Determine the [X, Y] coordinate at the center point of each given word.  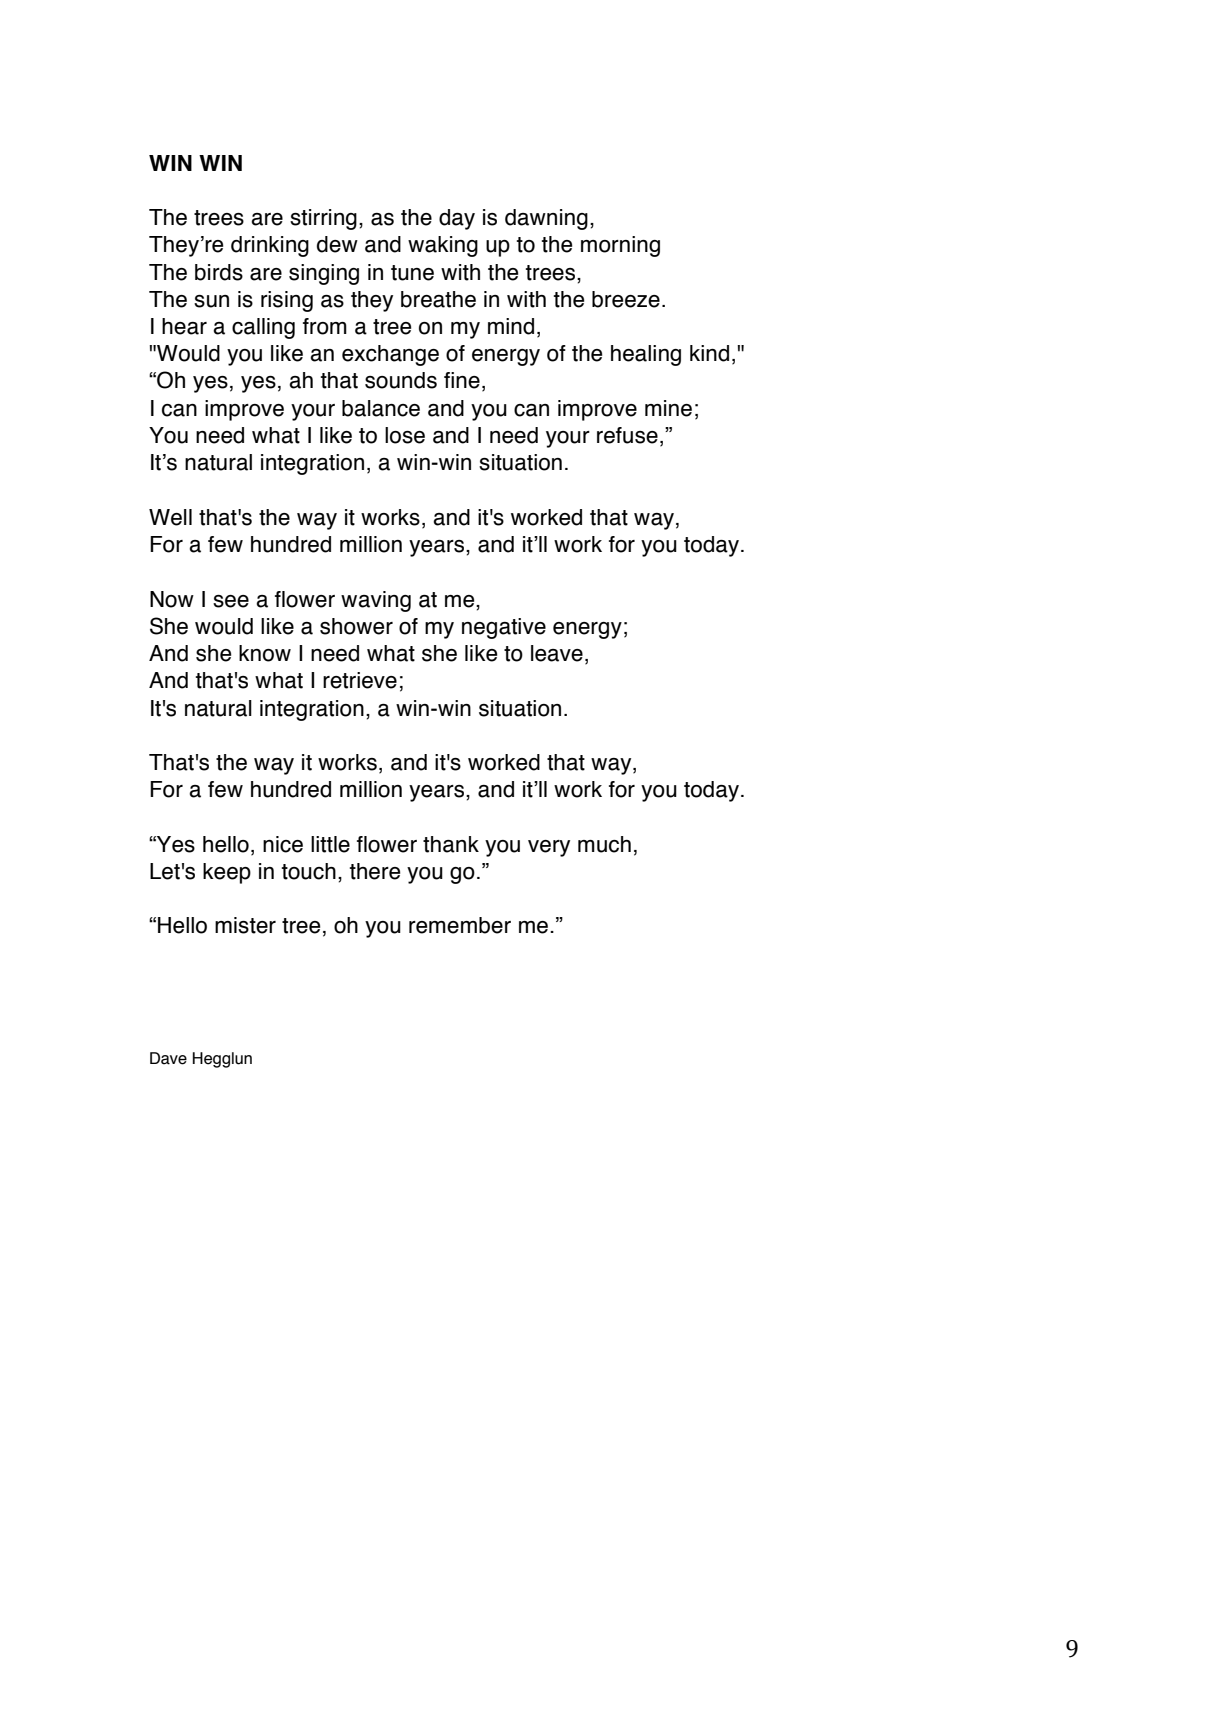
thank [451, 844]
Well [170, 517]
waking [443, 246]
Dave [168, 1058]
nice [283, 844]
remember [460, 925]
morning [620, 246]
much [604, 844]
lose [405, 435]
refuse [627, 435]
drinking [270, 246]
